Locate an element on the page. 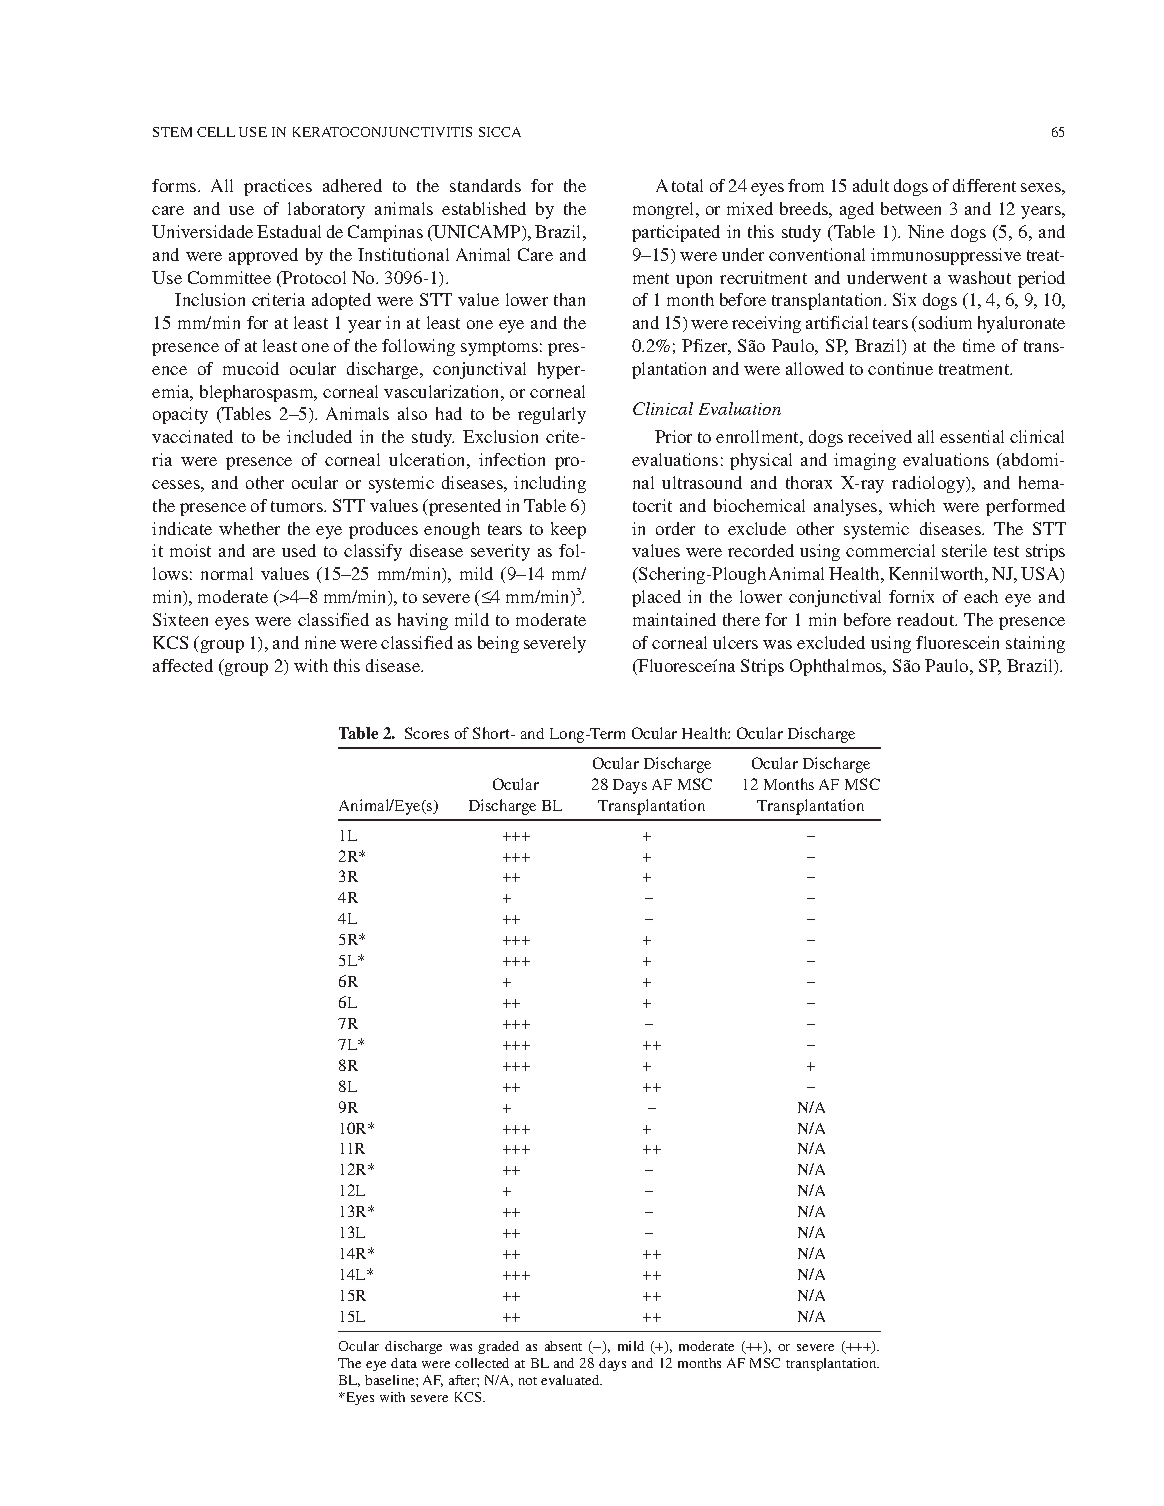  different is located at coordinates (984, 185).
